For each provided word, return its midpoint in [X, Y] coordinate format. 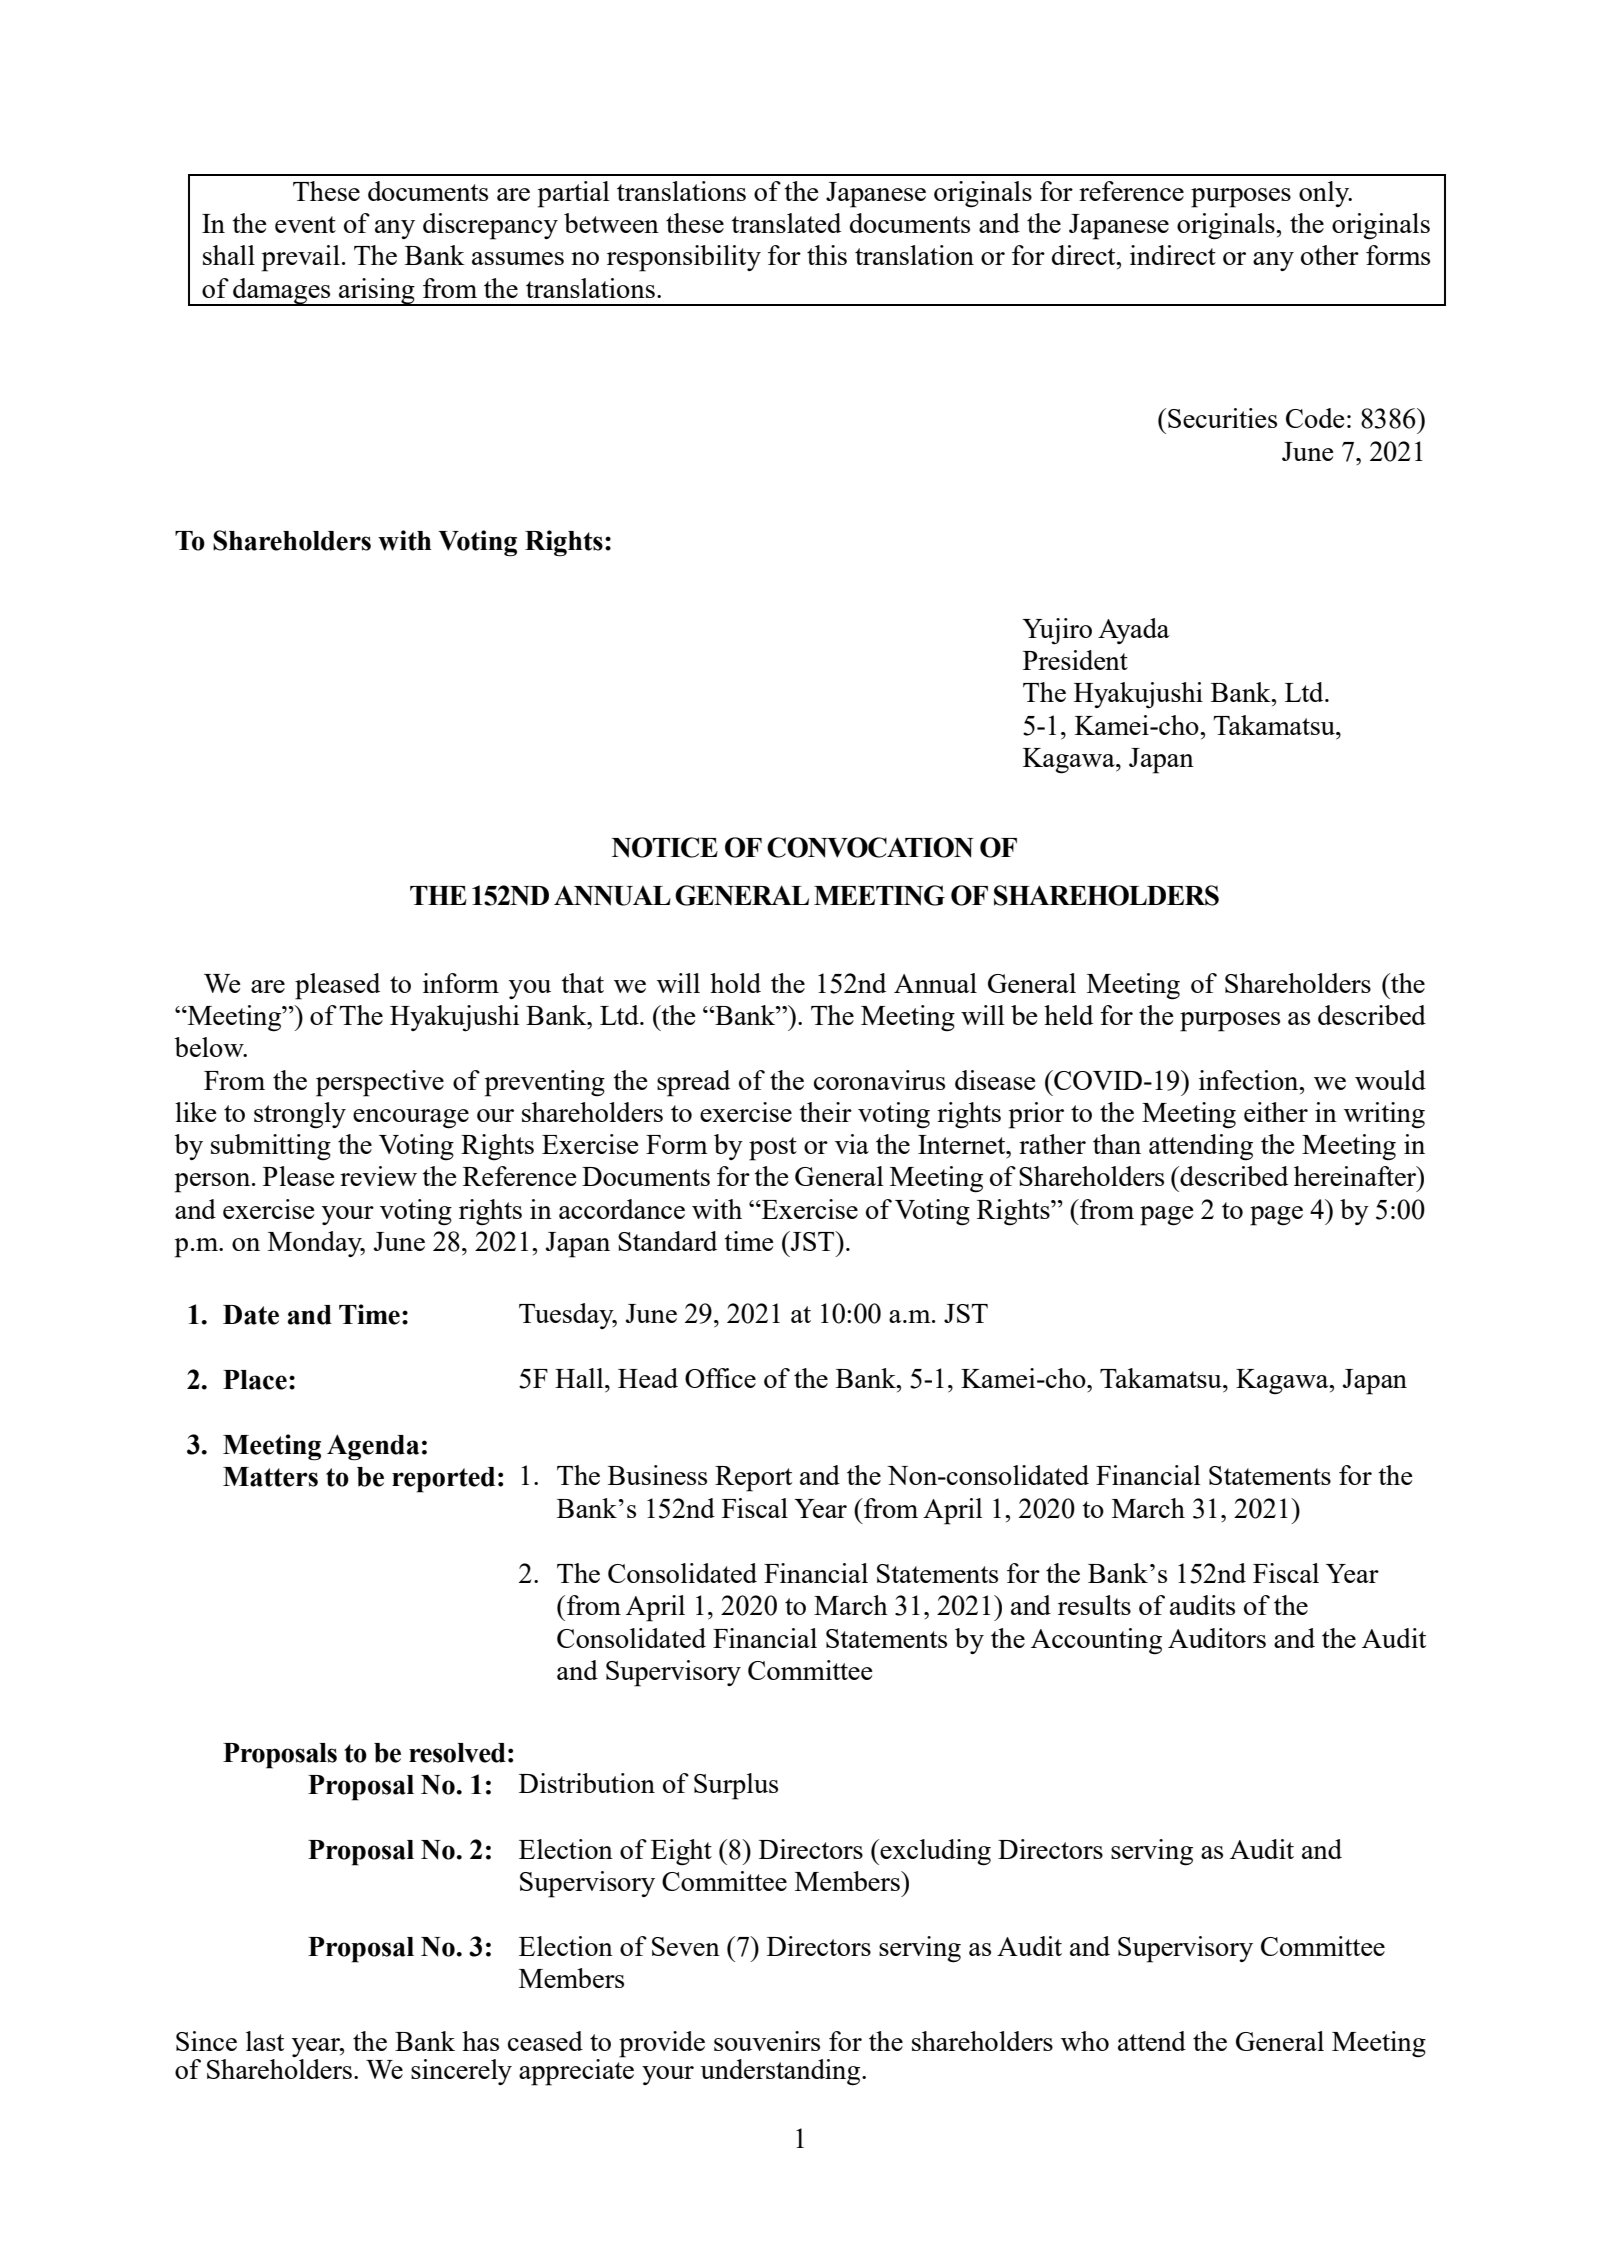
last [265, 2041]
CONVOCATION [870, 847]
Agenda [373, 1447]
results [1094, 1605]
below [210, 1047]
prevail [301, 258]
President [1075, 660]
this [827, 255]
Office [720, 1378]
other [1330, 255]
